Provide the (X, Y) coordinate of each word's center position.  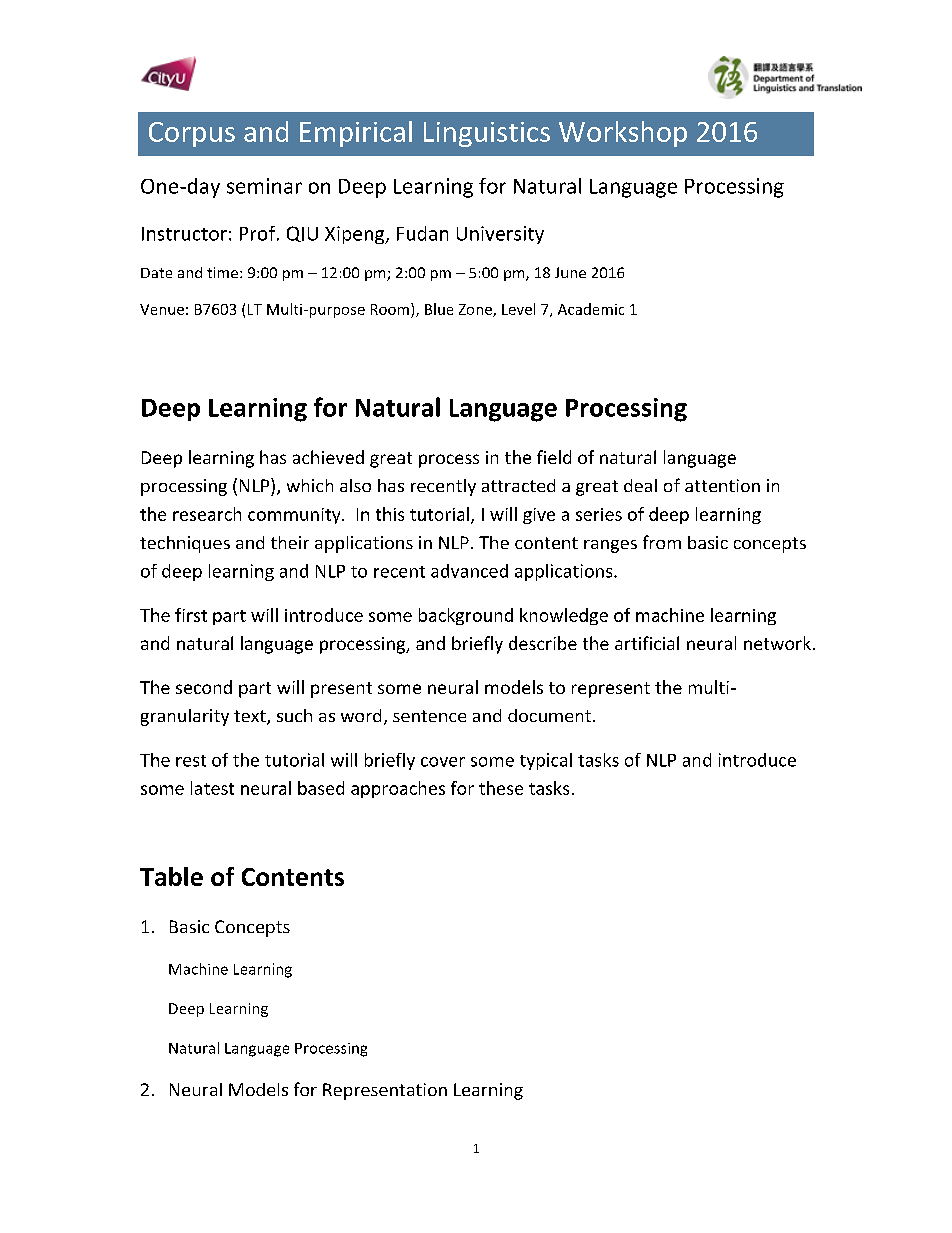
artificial (647, 643)
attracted (518, 485)
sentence (429, 716)
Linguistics (487, 134)
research (207, 514)
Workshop (623, 134)
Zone (476, 310)
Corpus (192, 134)
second (204, 687)
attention (722, 485)
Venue (162, 309)
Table (171, 876)
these (501, 788)
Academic (591, 309)
